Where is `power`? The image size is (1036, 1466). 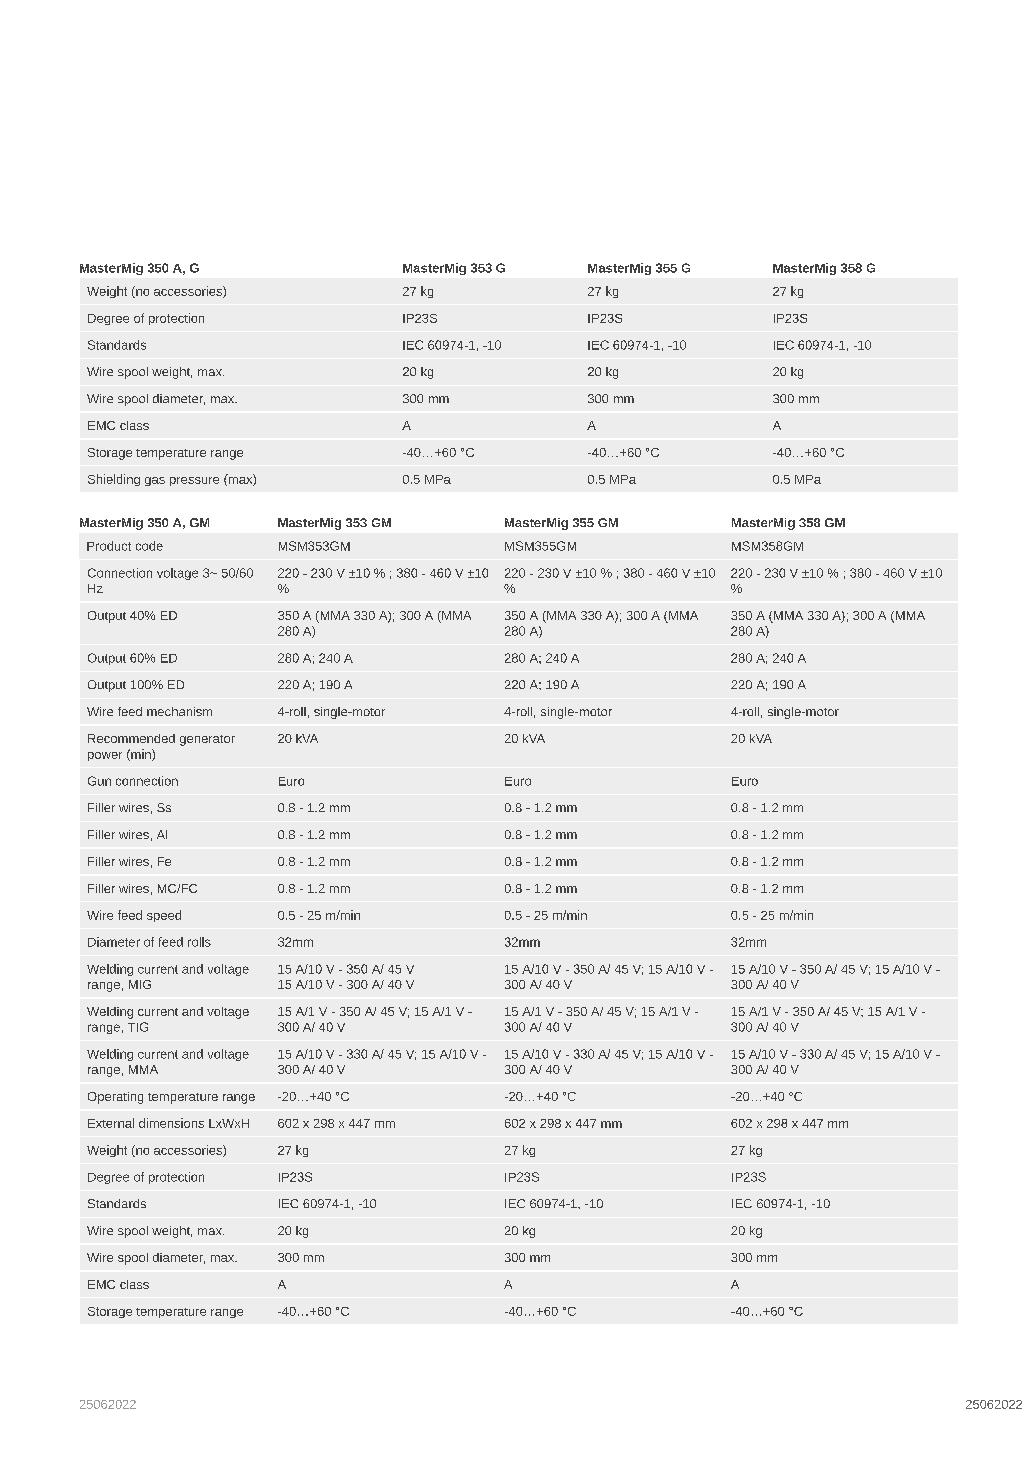 power is located at coordinates (105, 756).
